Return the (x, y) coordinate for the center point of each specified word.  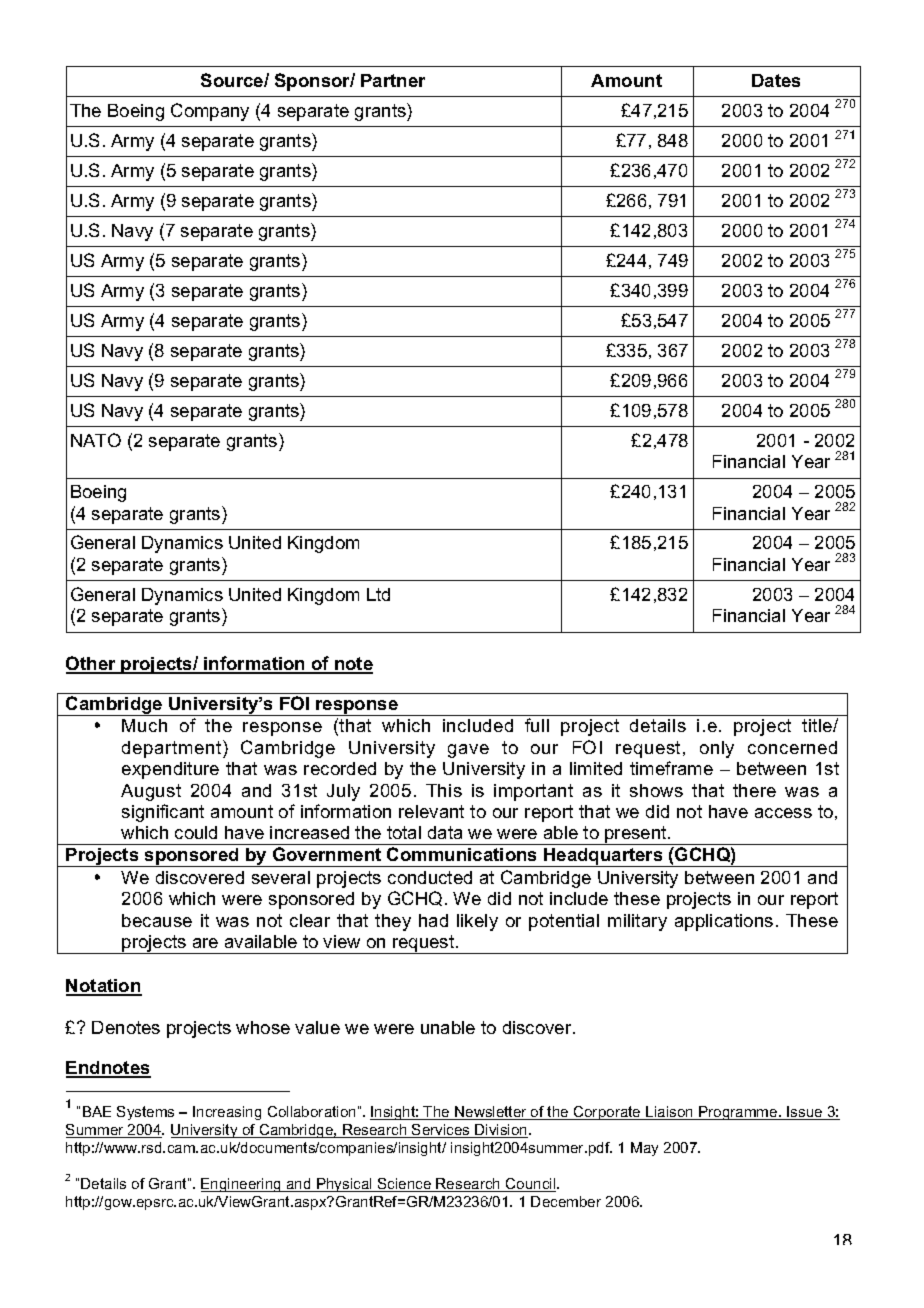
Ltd (378, 594)
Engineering (242, 1185)
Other (92, 664)
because (157, 920)
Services (441, 1131)
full (537, 725)
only (717, 749)
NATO (96, 440)
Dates (776, 80)
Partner (393, 80)
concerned (792, 747)
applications (724, 922)
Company (210, 112)
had (433, 920)
